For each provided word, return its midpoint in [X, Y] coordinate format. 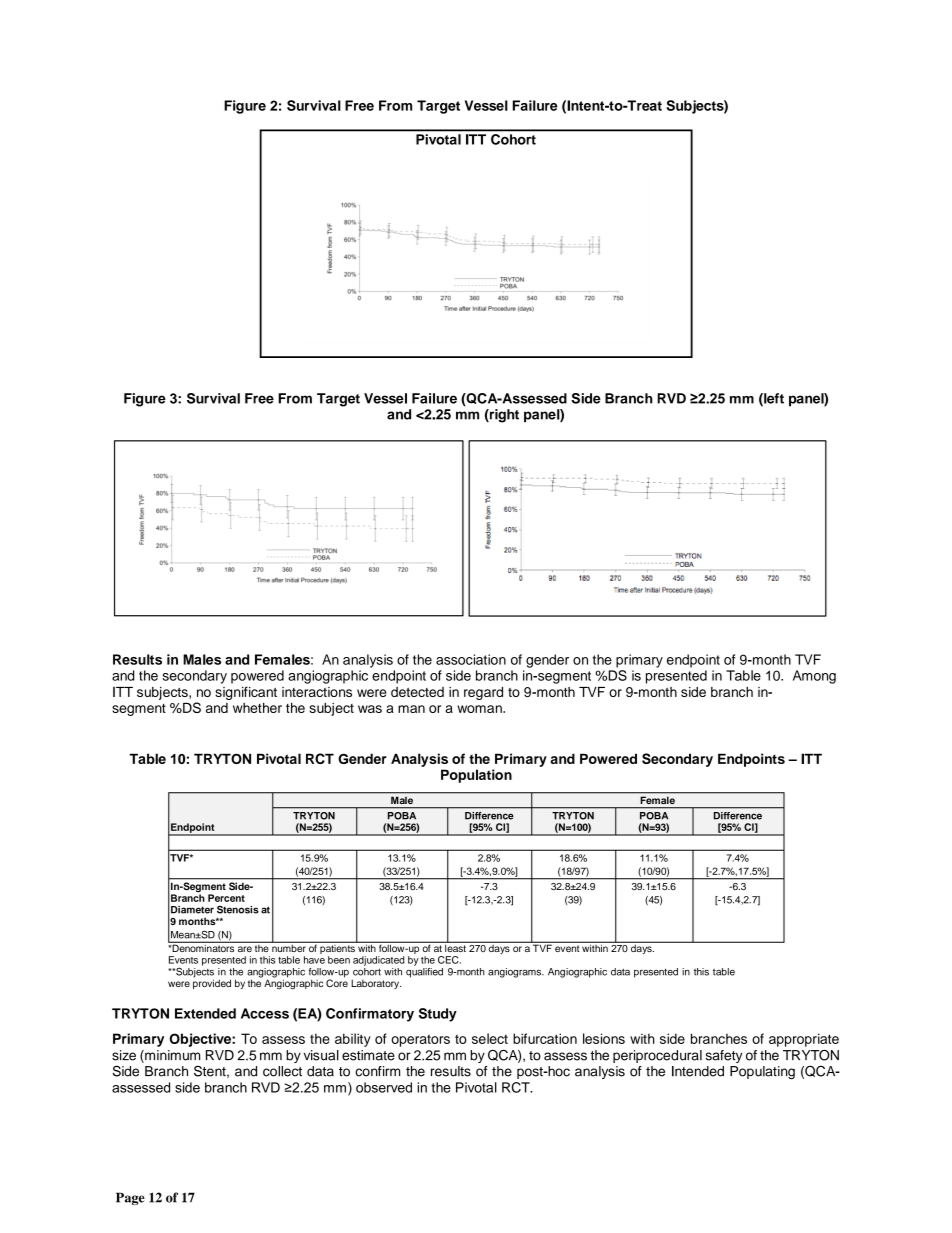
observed [384, 1087]
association [471, 659]
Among [814, 677]
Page [130, 1198]
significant [246, 693]
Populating [762, 1073]
